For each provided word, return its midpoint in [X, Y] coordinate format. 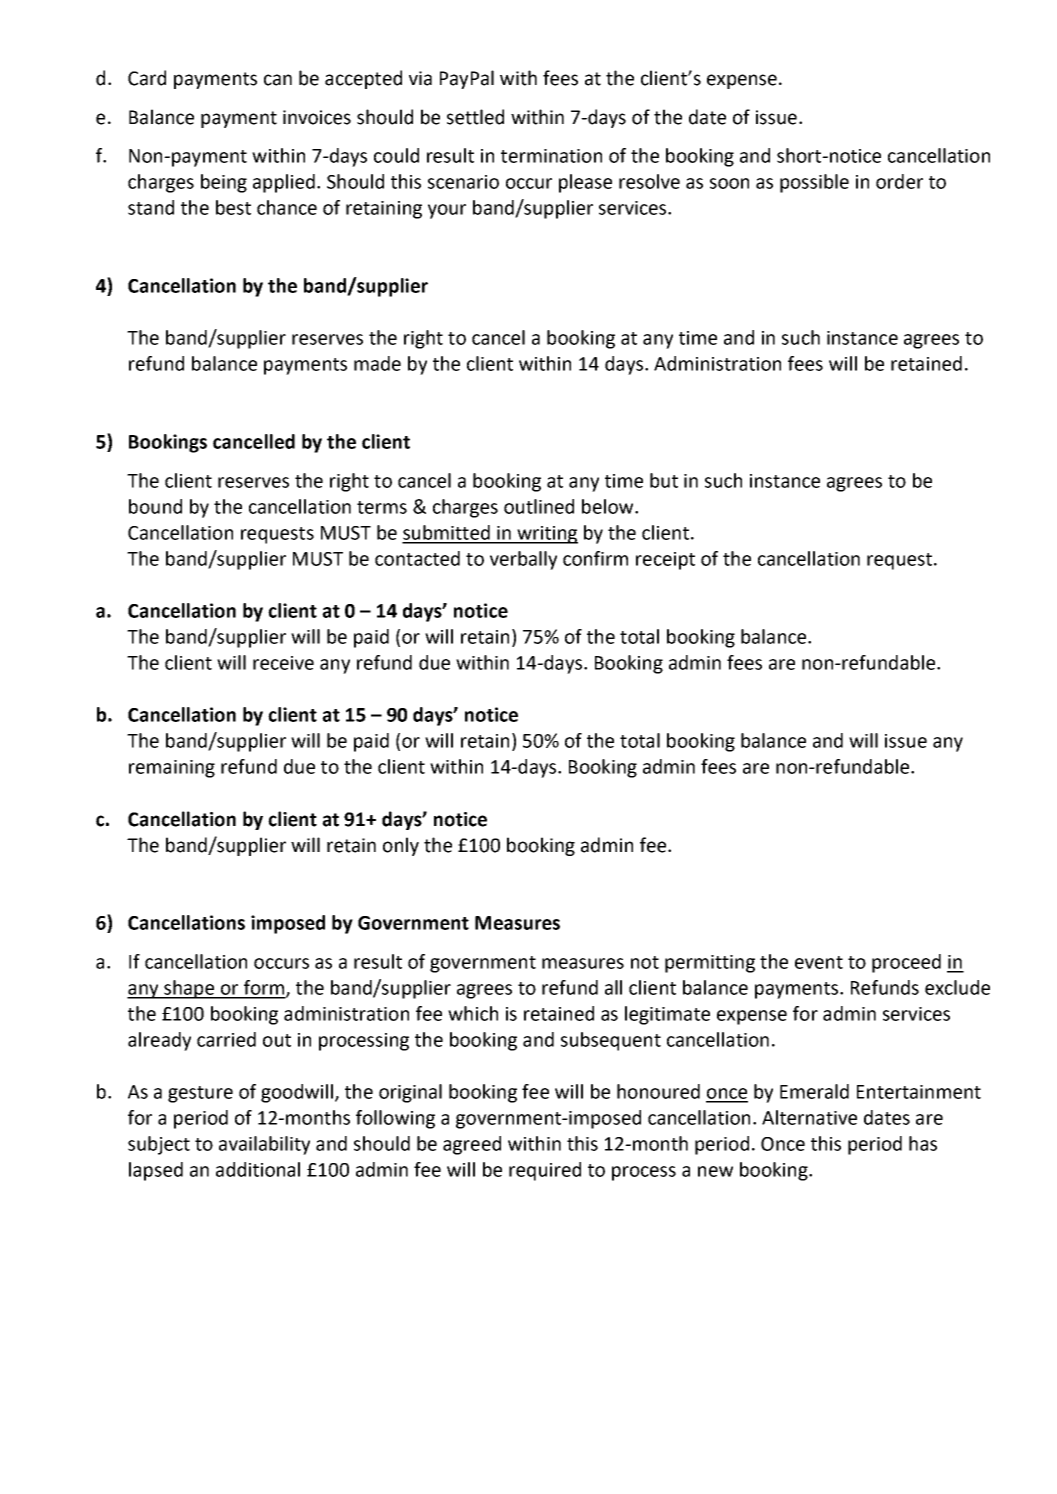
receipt [665, 561]
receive [283, 663]
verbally [523, 560]
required [545, 1171]
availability [264, 1145]
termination [551, 156]
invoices [317, 117]
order [899, 181]
